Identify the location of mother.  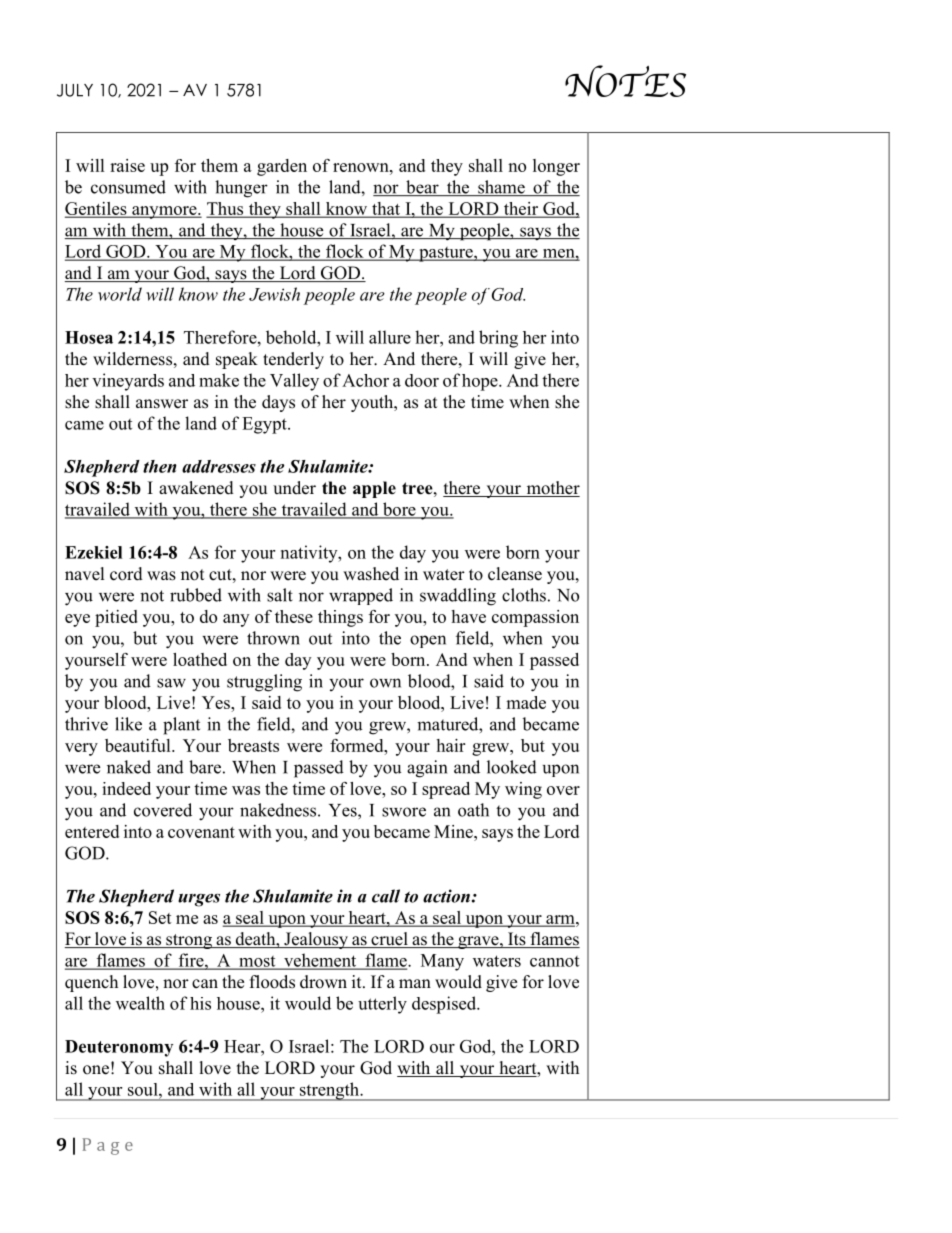
(552, 489).
